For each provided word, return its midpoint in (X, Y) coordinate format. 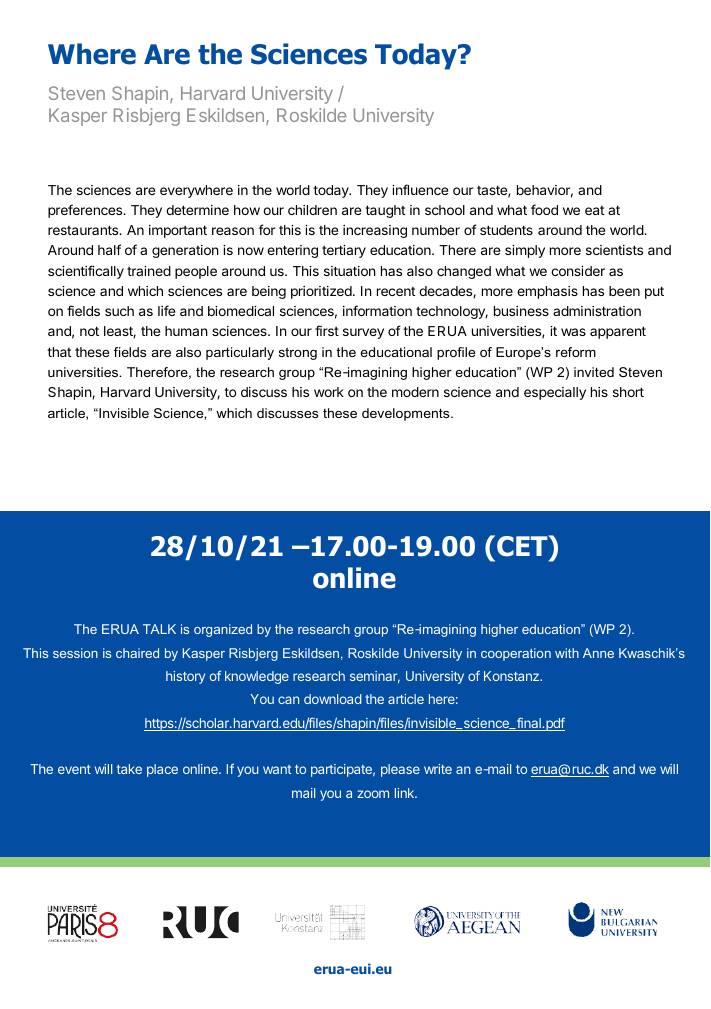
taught (385, 211)
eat (594, 210)
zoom (373, 794)
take (129, 769)
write (438, 769)
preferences (86, 211)
